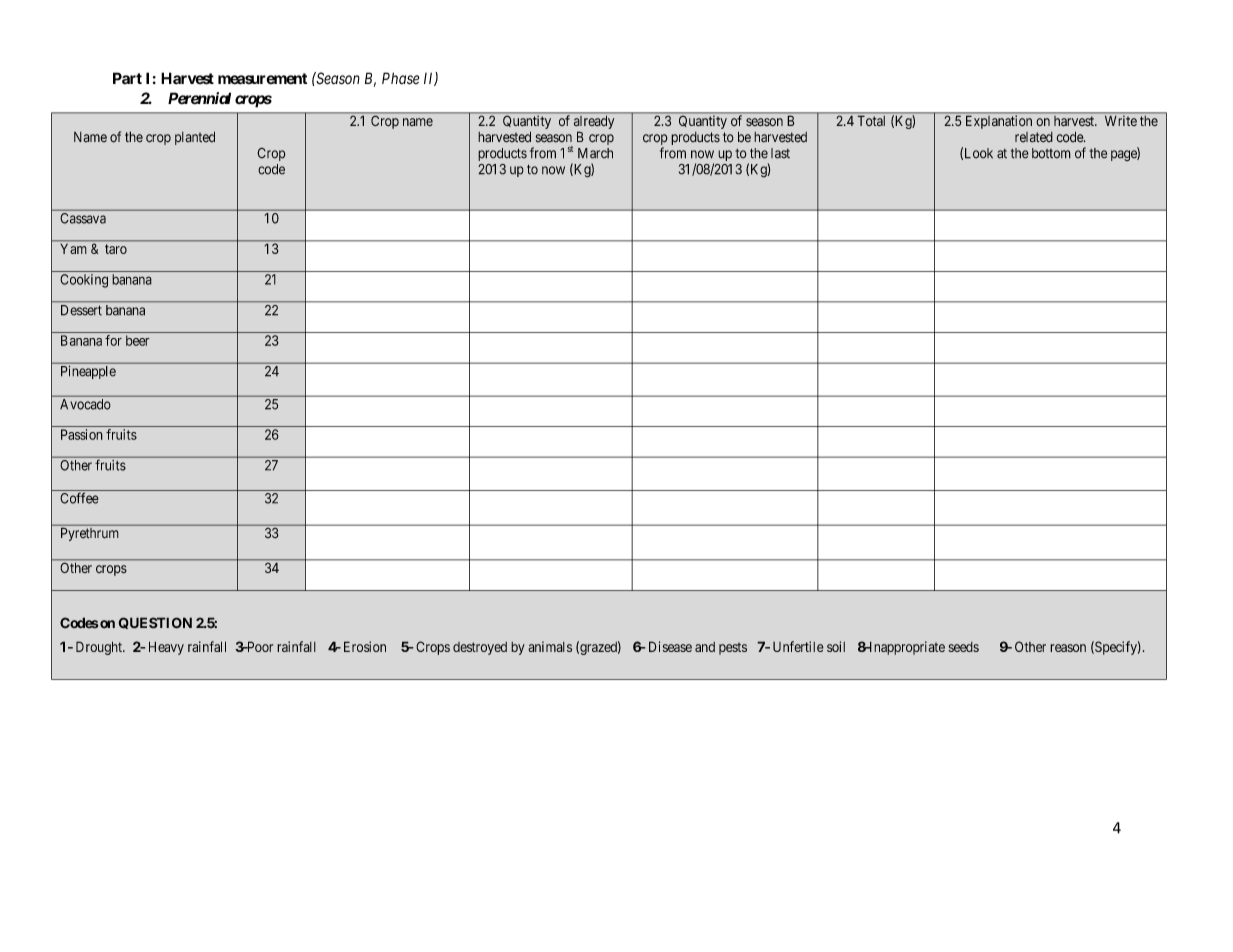 The image size is (1233, 952). I want to click on Coffee, so click(79, 498).
